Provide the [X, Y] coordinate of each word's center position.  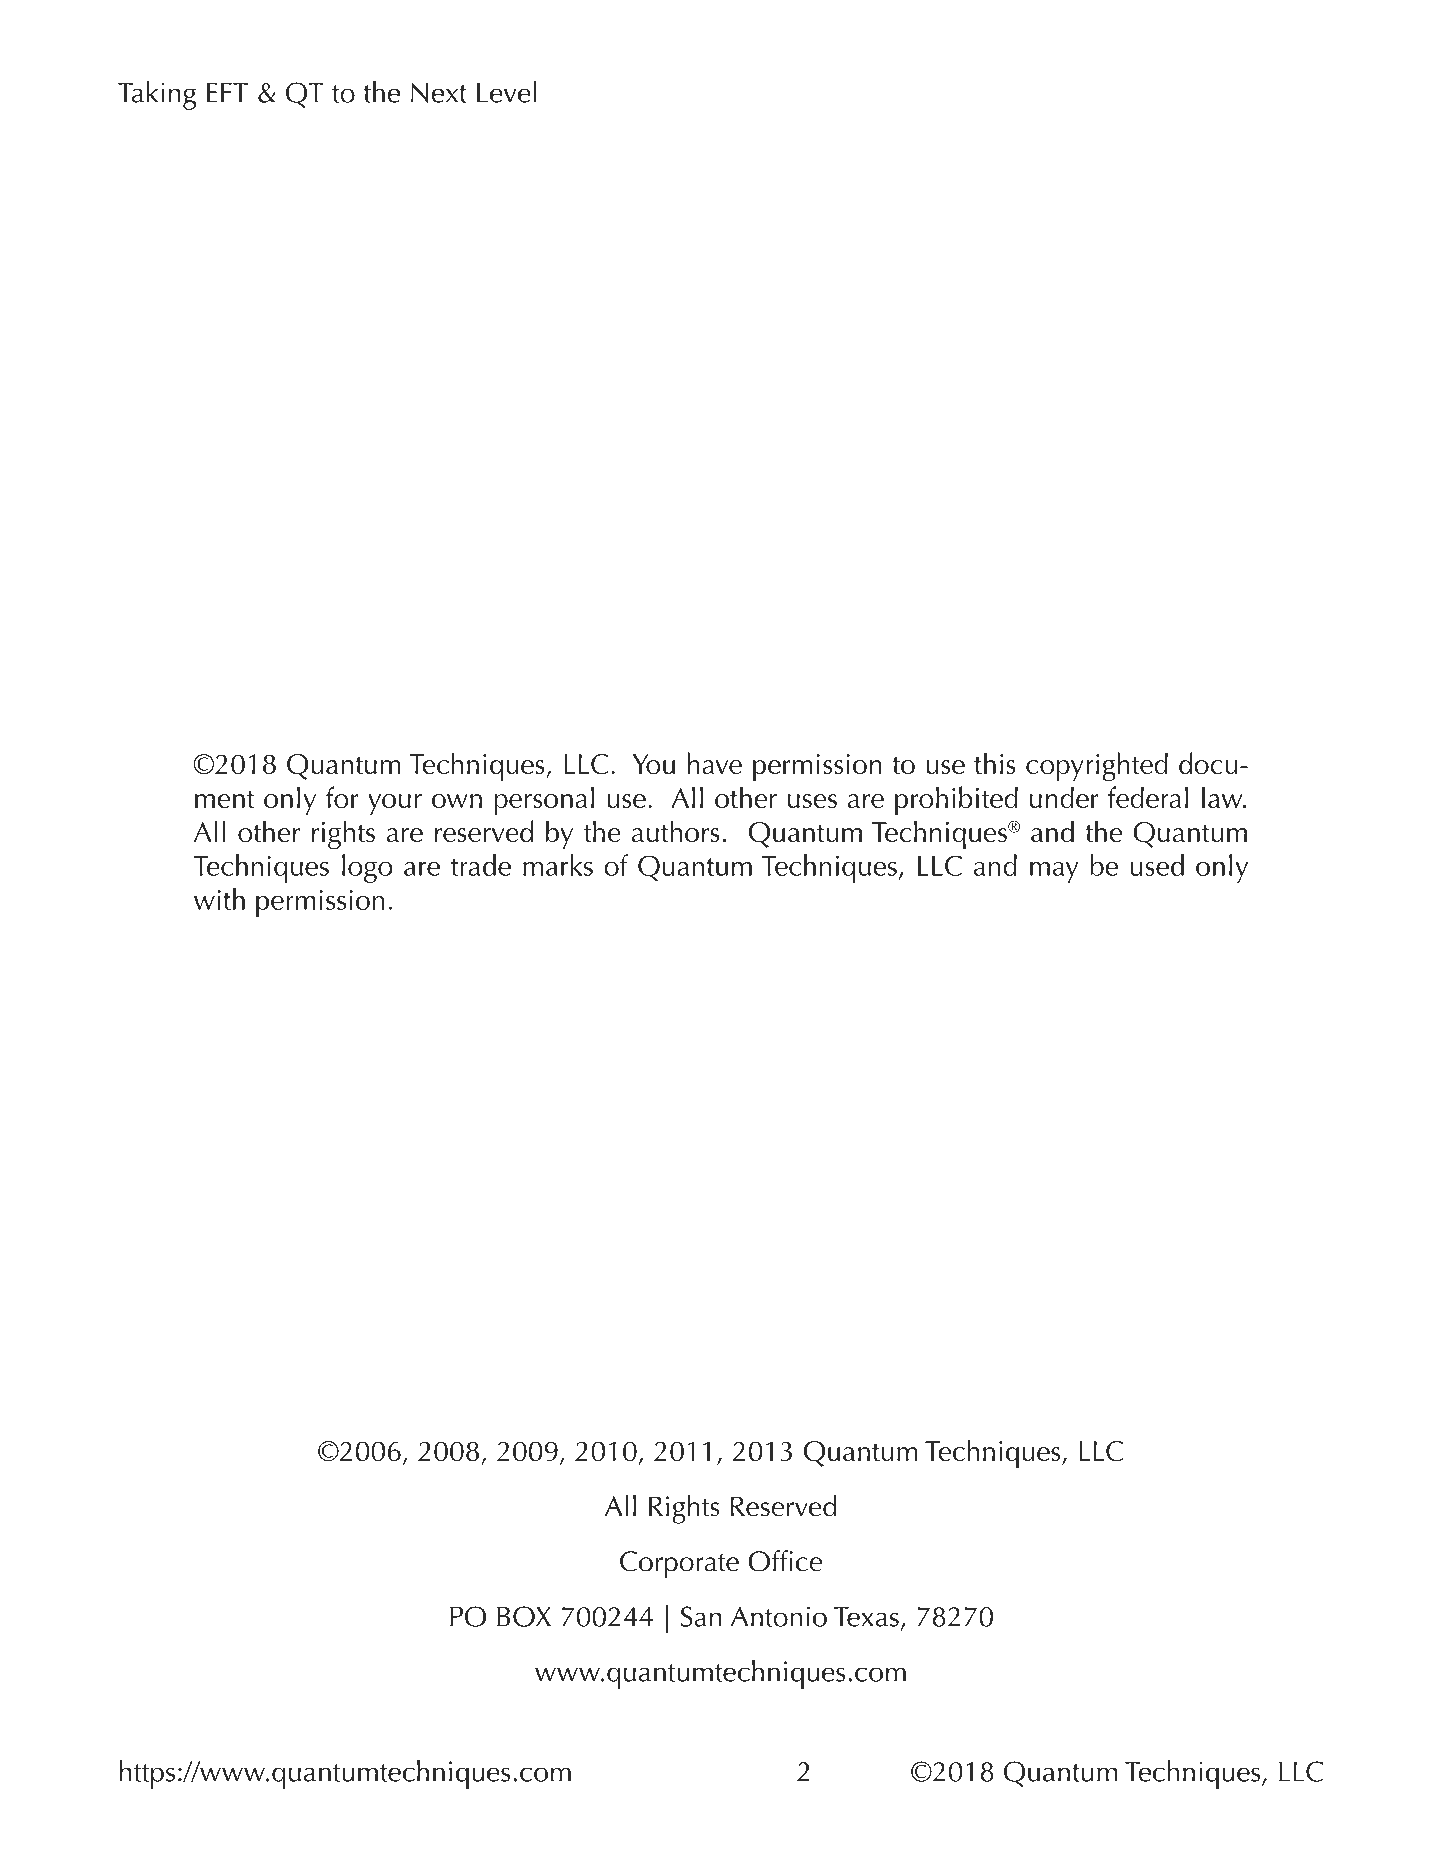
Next [439, 92]
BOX [524, 1616]
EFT [227, 93]
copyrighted [1097, 767]
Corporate [679, 1565]
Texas [866, 1617]
